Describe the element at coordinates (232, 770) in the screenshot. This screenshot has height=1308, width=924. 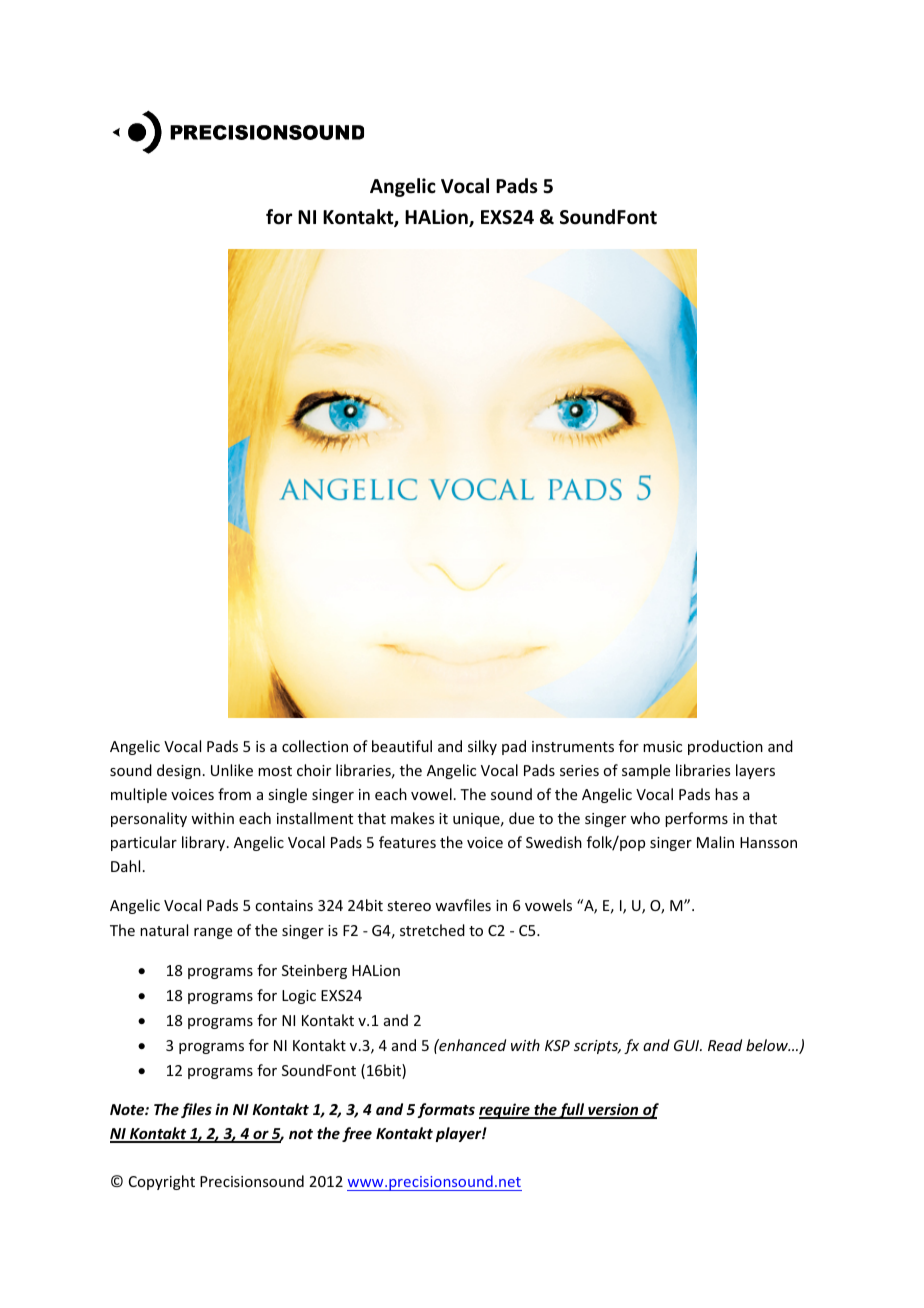
I see `Unlike` at that location.
